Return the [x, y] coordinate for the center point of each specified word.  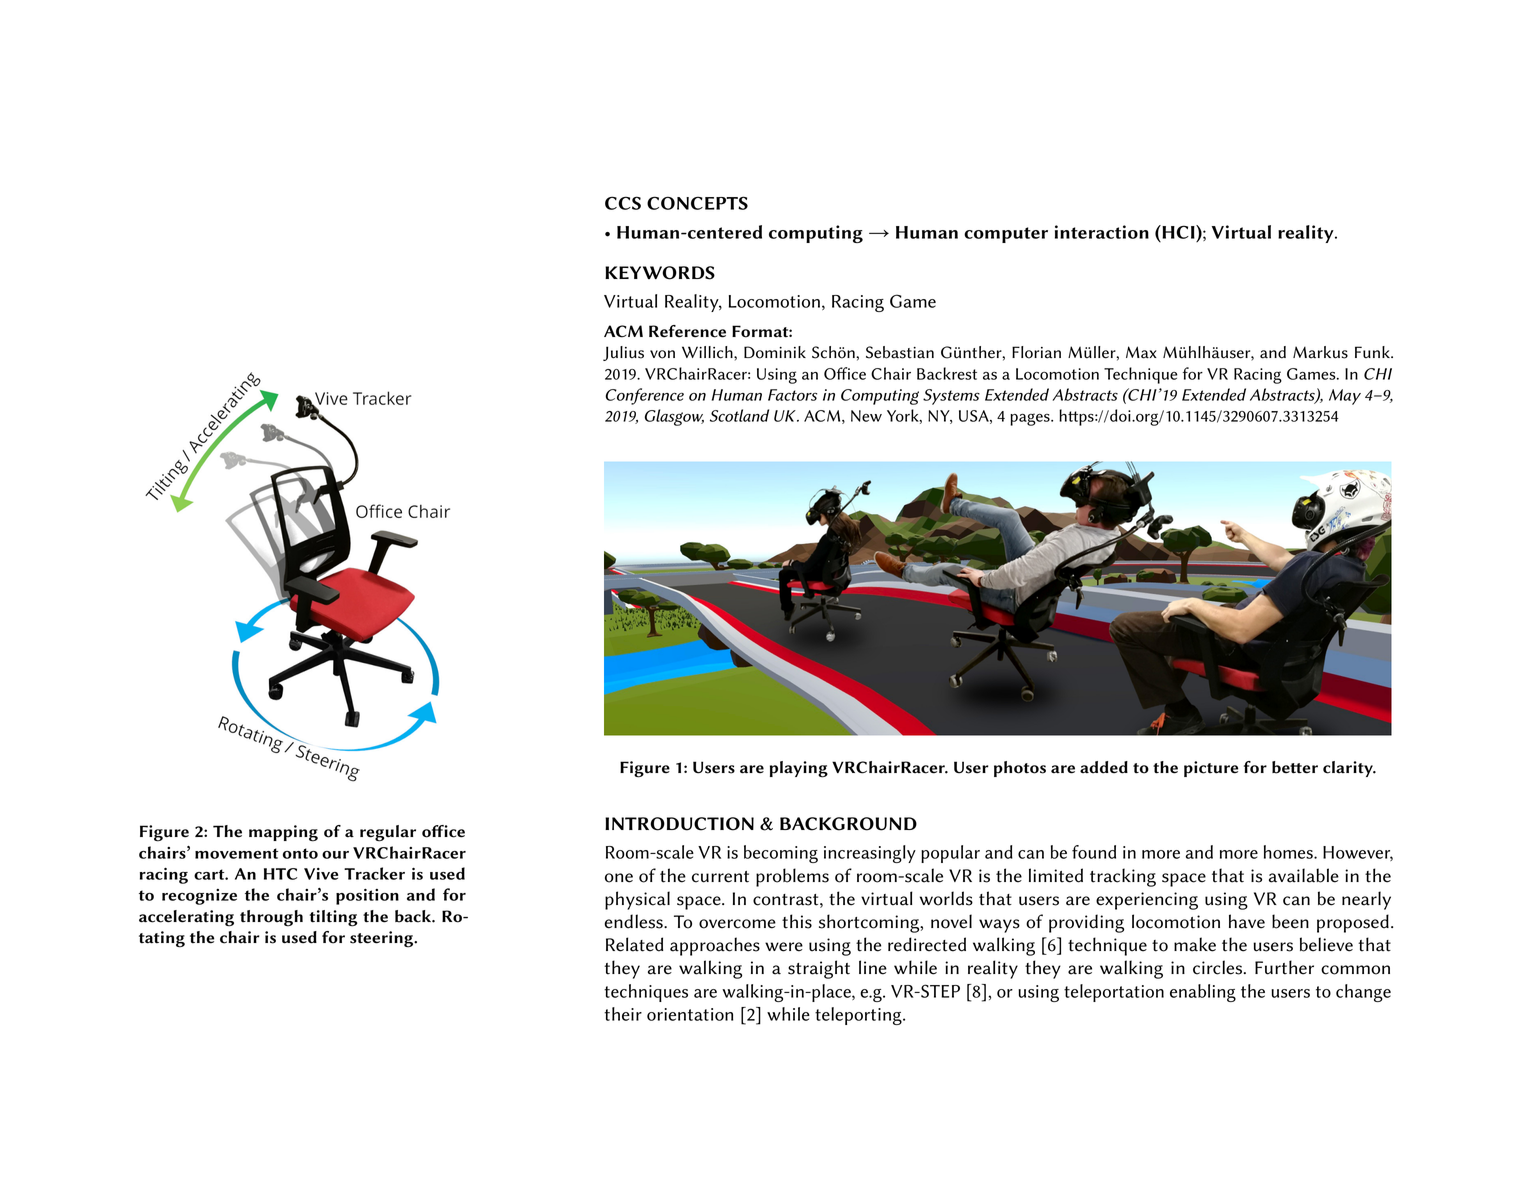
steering [383, 939]
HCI [1178, 232]
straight [819, 969]
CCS [623, 203]
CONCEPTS [697, 203]
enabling [1203, 993]
